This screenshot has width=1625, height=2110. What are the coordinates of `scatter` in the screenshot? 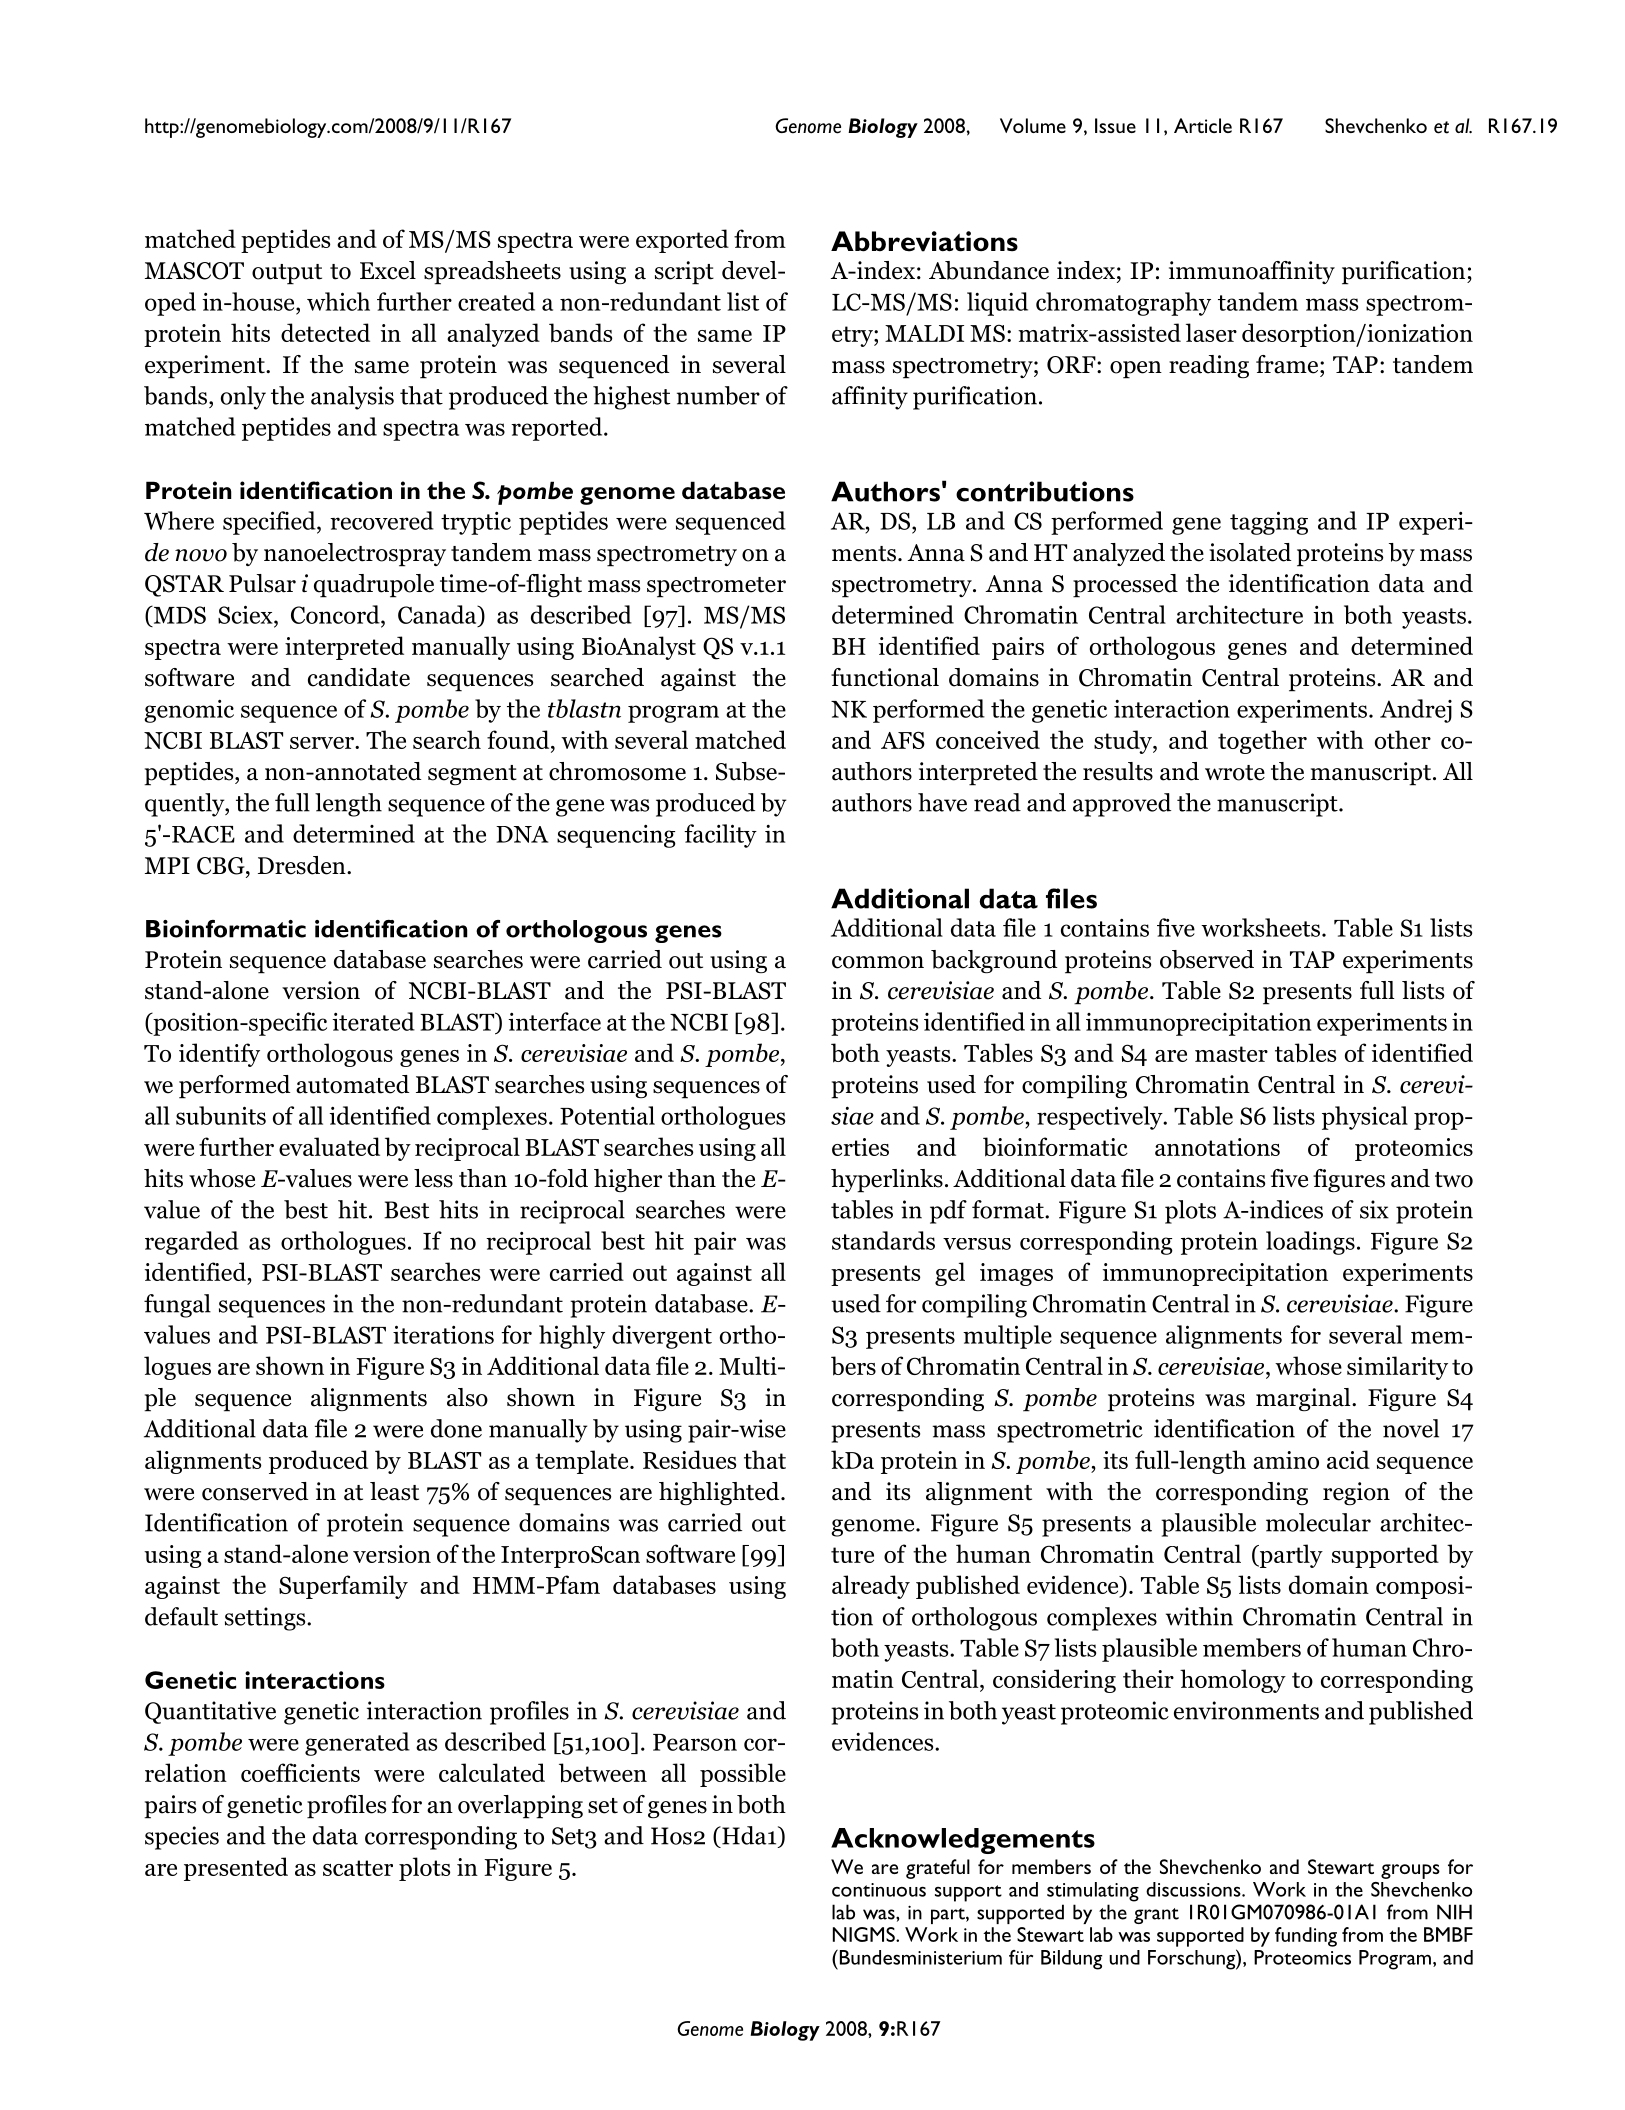 It's located at (358, 1868).
